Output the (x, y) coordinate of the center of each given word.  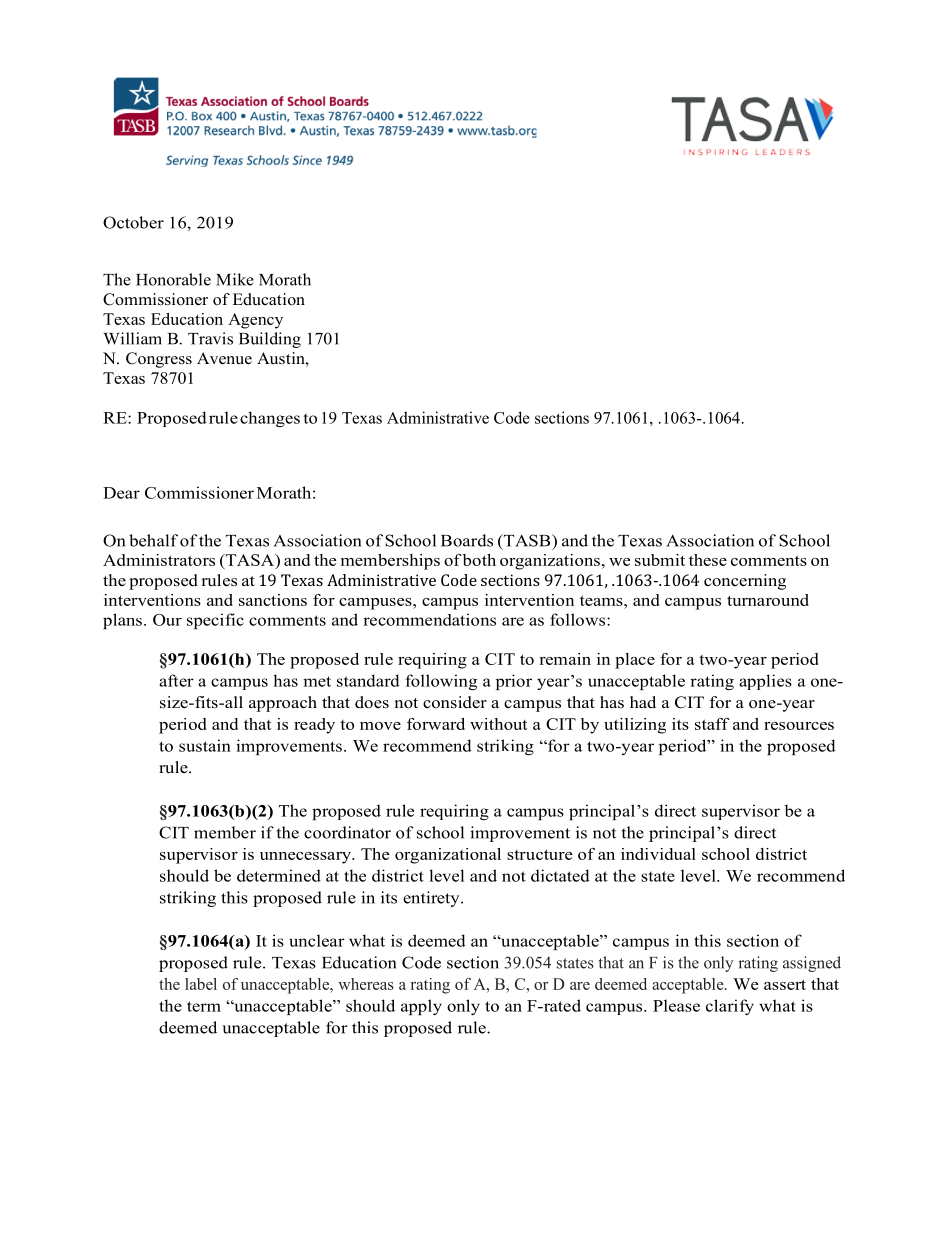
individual (658, 854)
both (479, 560)
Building (270, 340)
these (708, 560)
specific (215, 621)
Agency (255, 321)
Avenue (224, 358)
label (201, 984)
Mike (235, 279)
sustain (205, 745)
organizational (448, 856)
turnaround (768, 600)
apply (421, 1007)
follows (579, 619)
